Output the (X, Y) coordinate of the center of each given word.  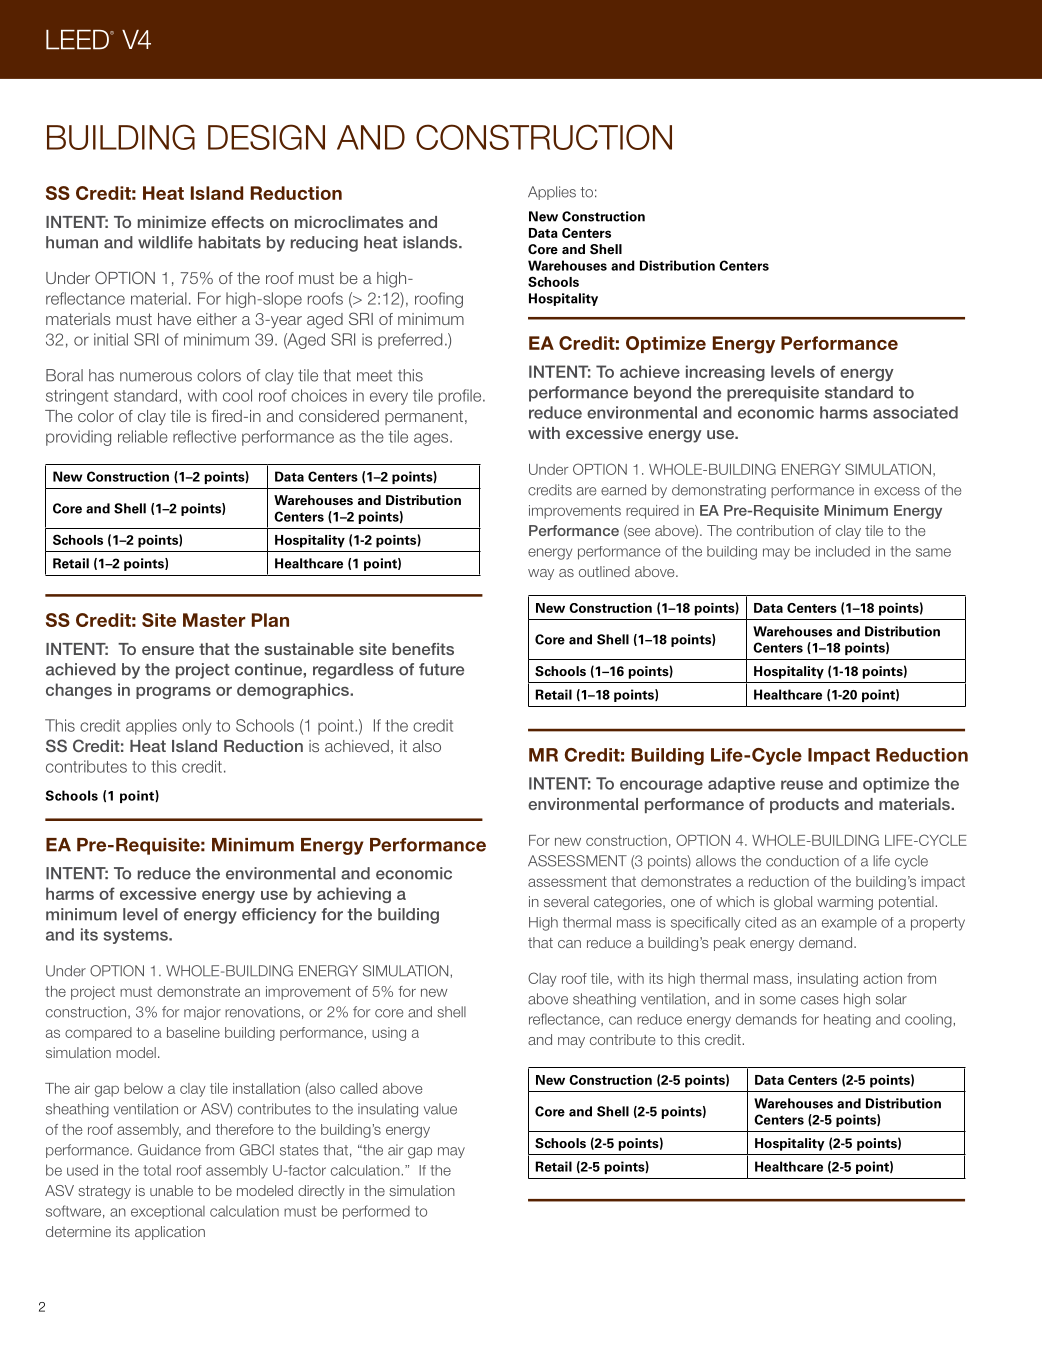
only (197, 727)
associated (915, 412)
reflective (204, 436)
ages (432, 439)
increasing (725, 373)
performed (376, 1212)
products (804, 805)
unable (171, 1190)
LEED (78, 40)
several (566, 901)
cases (820, 1000)
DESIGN (266, 137)
